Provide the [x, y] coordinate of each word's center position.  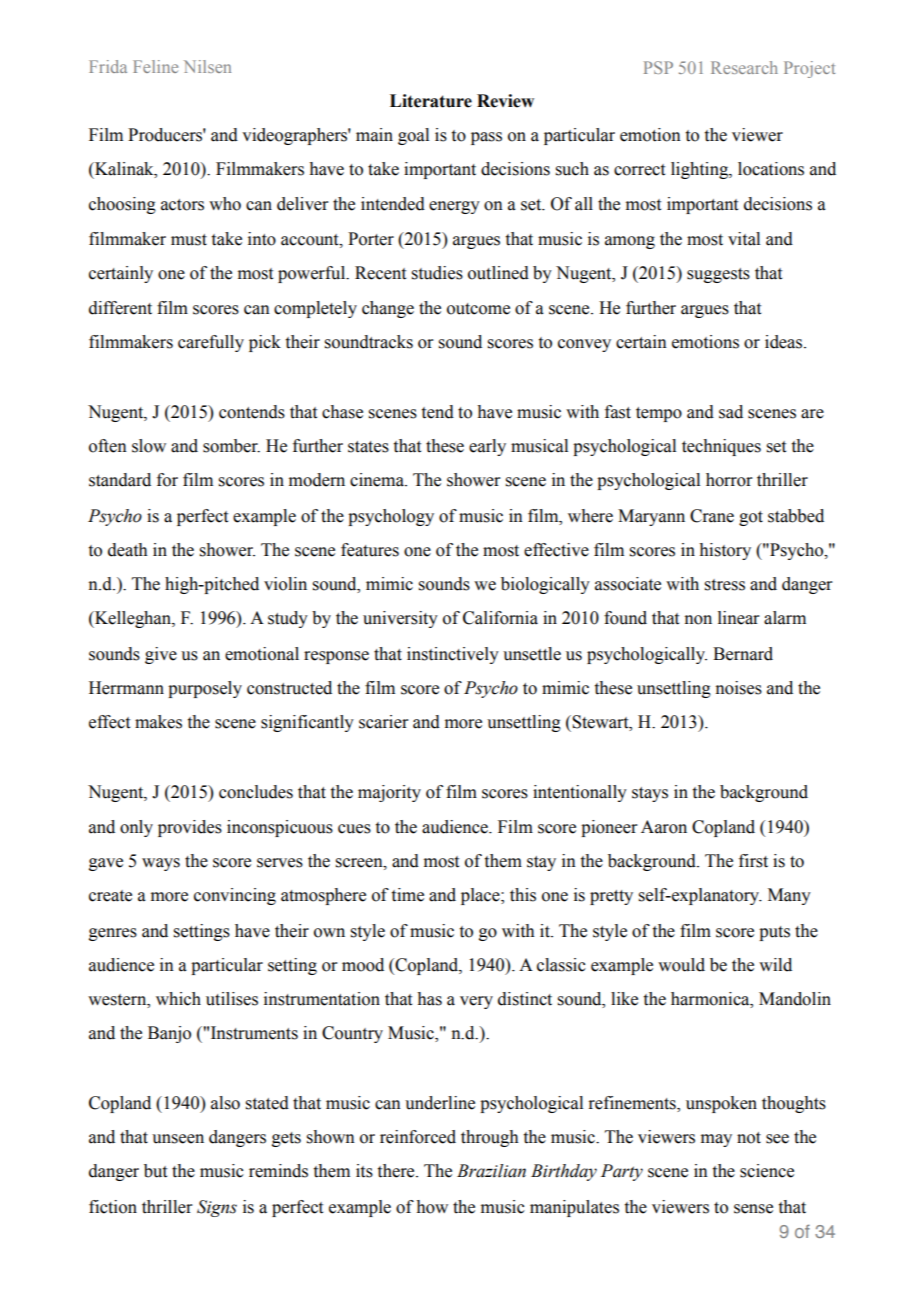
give [161, 655]
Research [744, 67]
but [155, 1171]
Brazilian [491, 1171]
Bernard [743, 654]
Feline [155, 66]
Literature [431, 101]
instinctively [453, 655]
